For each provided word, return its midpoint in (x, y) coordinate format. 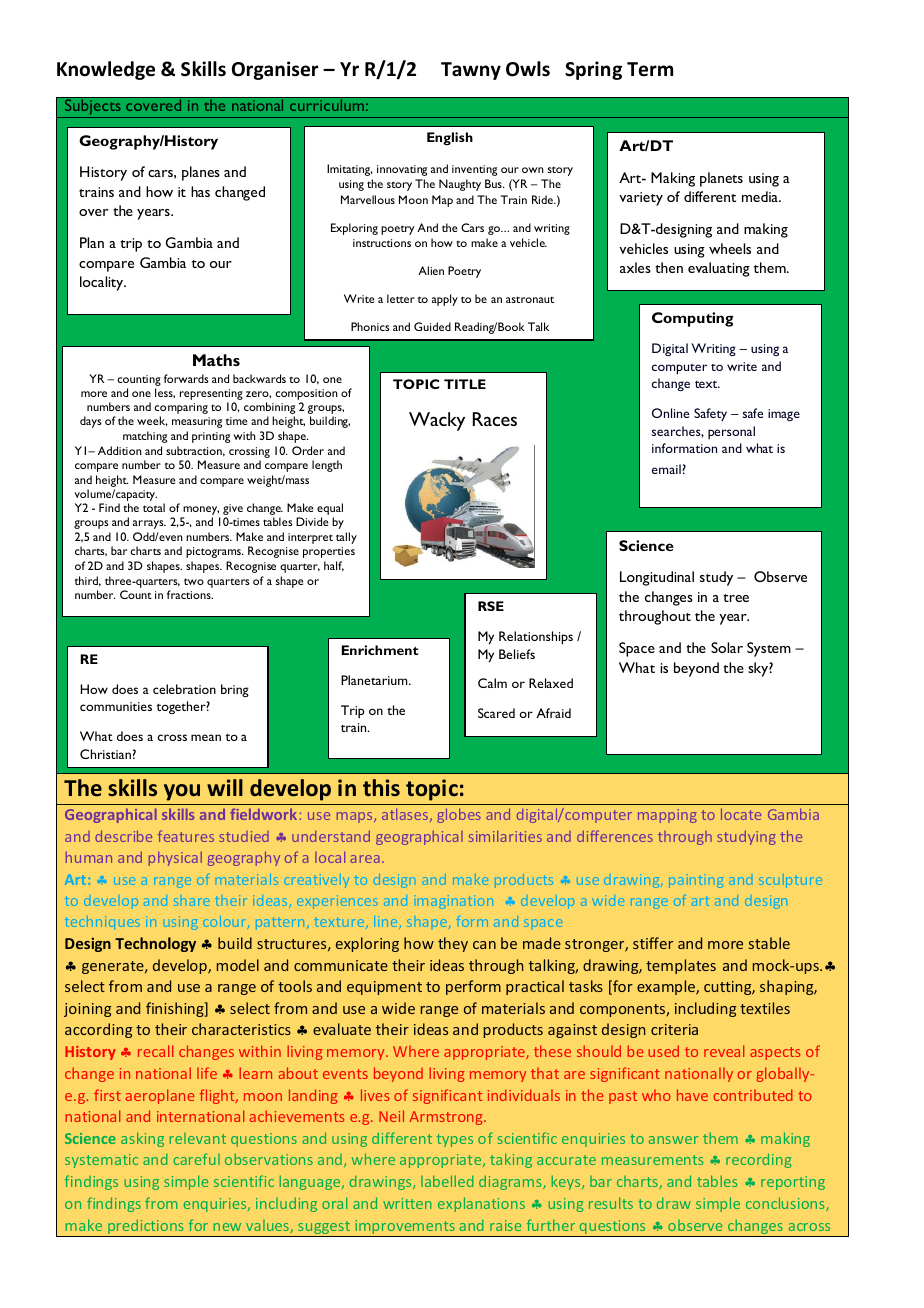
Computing (693, 319)
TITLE (465, 384)
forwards (186, 378)
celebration (184, 689)
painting (696, 881)
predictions (146, 1228)
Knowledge (106, 70)
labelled (447, 1181)
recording (759, 1160)
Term (650, 69)
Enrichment (380, 650)
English (450, 138)
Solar (727, 647)
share (191, 902)
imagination (455, 902)
